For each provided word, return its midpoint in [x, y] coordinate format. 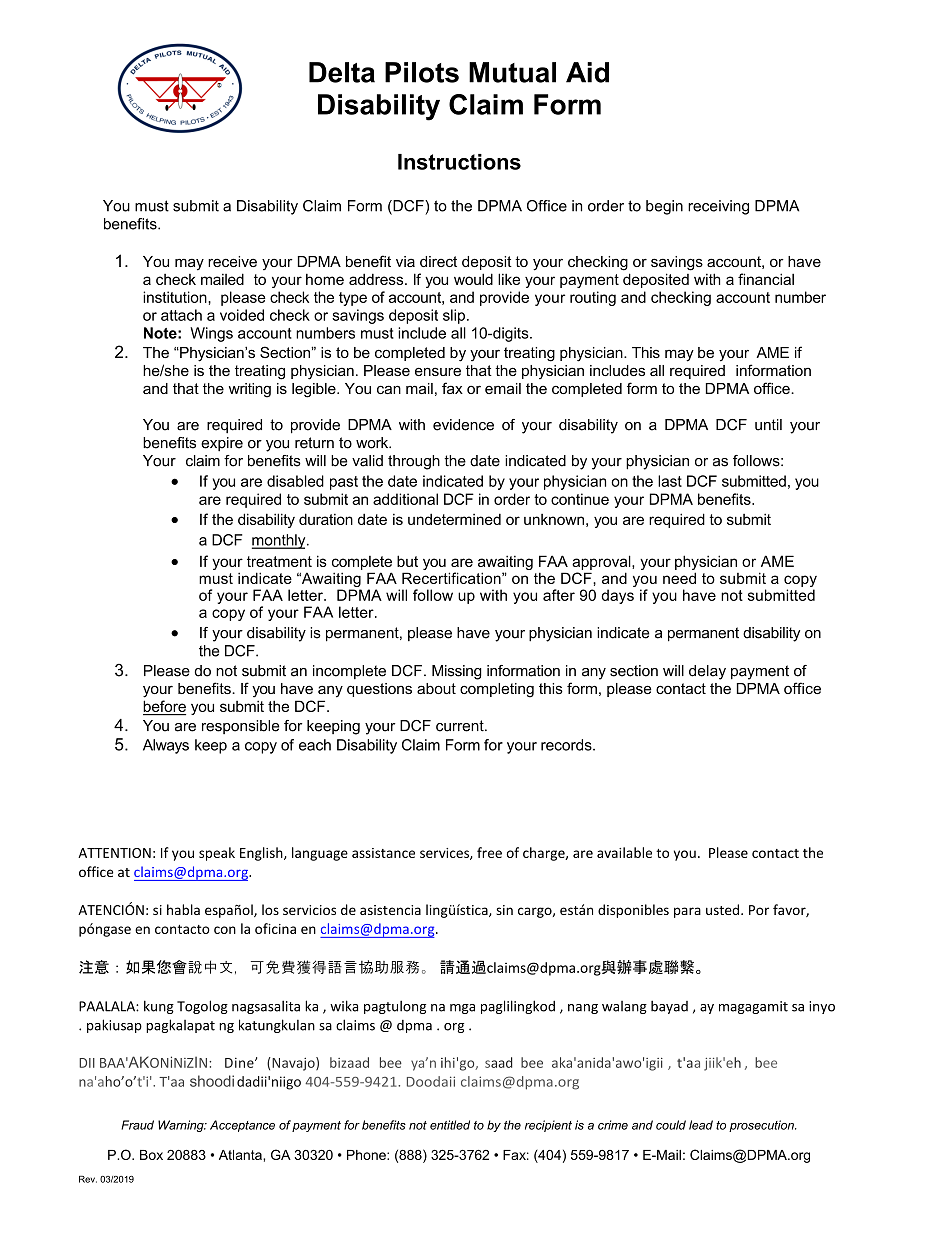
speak [217, 854]
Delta [342, 72]
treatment [279, 561]
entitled [450, 1125]
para [687, 912]
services [445, 854]
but [407, 561]
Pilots [422, 72]
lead [701, 1125]
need [679, 578]
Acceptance [242, 1126]
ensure [438, 371]
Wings [211, 334]
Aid [587, 72]
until [768, 425]
